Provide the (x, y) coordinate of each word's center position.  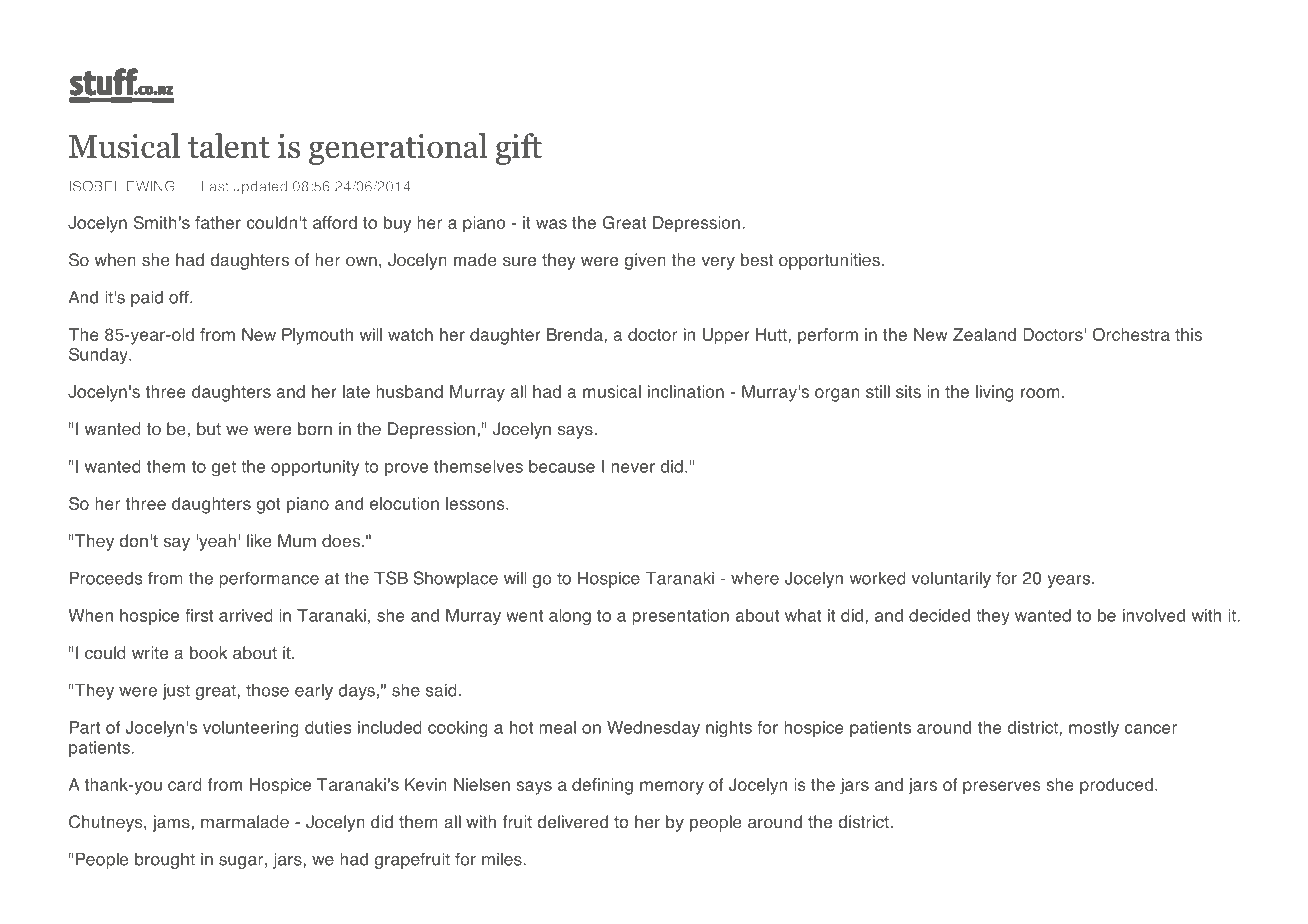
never (633, 468)
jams (172, 823)
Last (215, 186)
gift (518, 149)
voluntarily (951, 580)
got (269, 506)
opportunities (829, 261)
